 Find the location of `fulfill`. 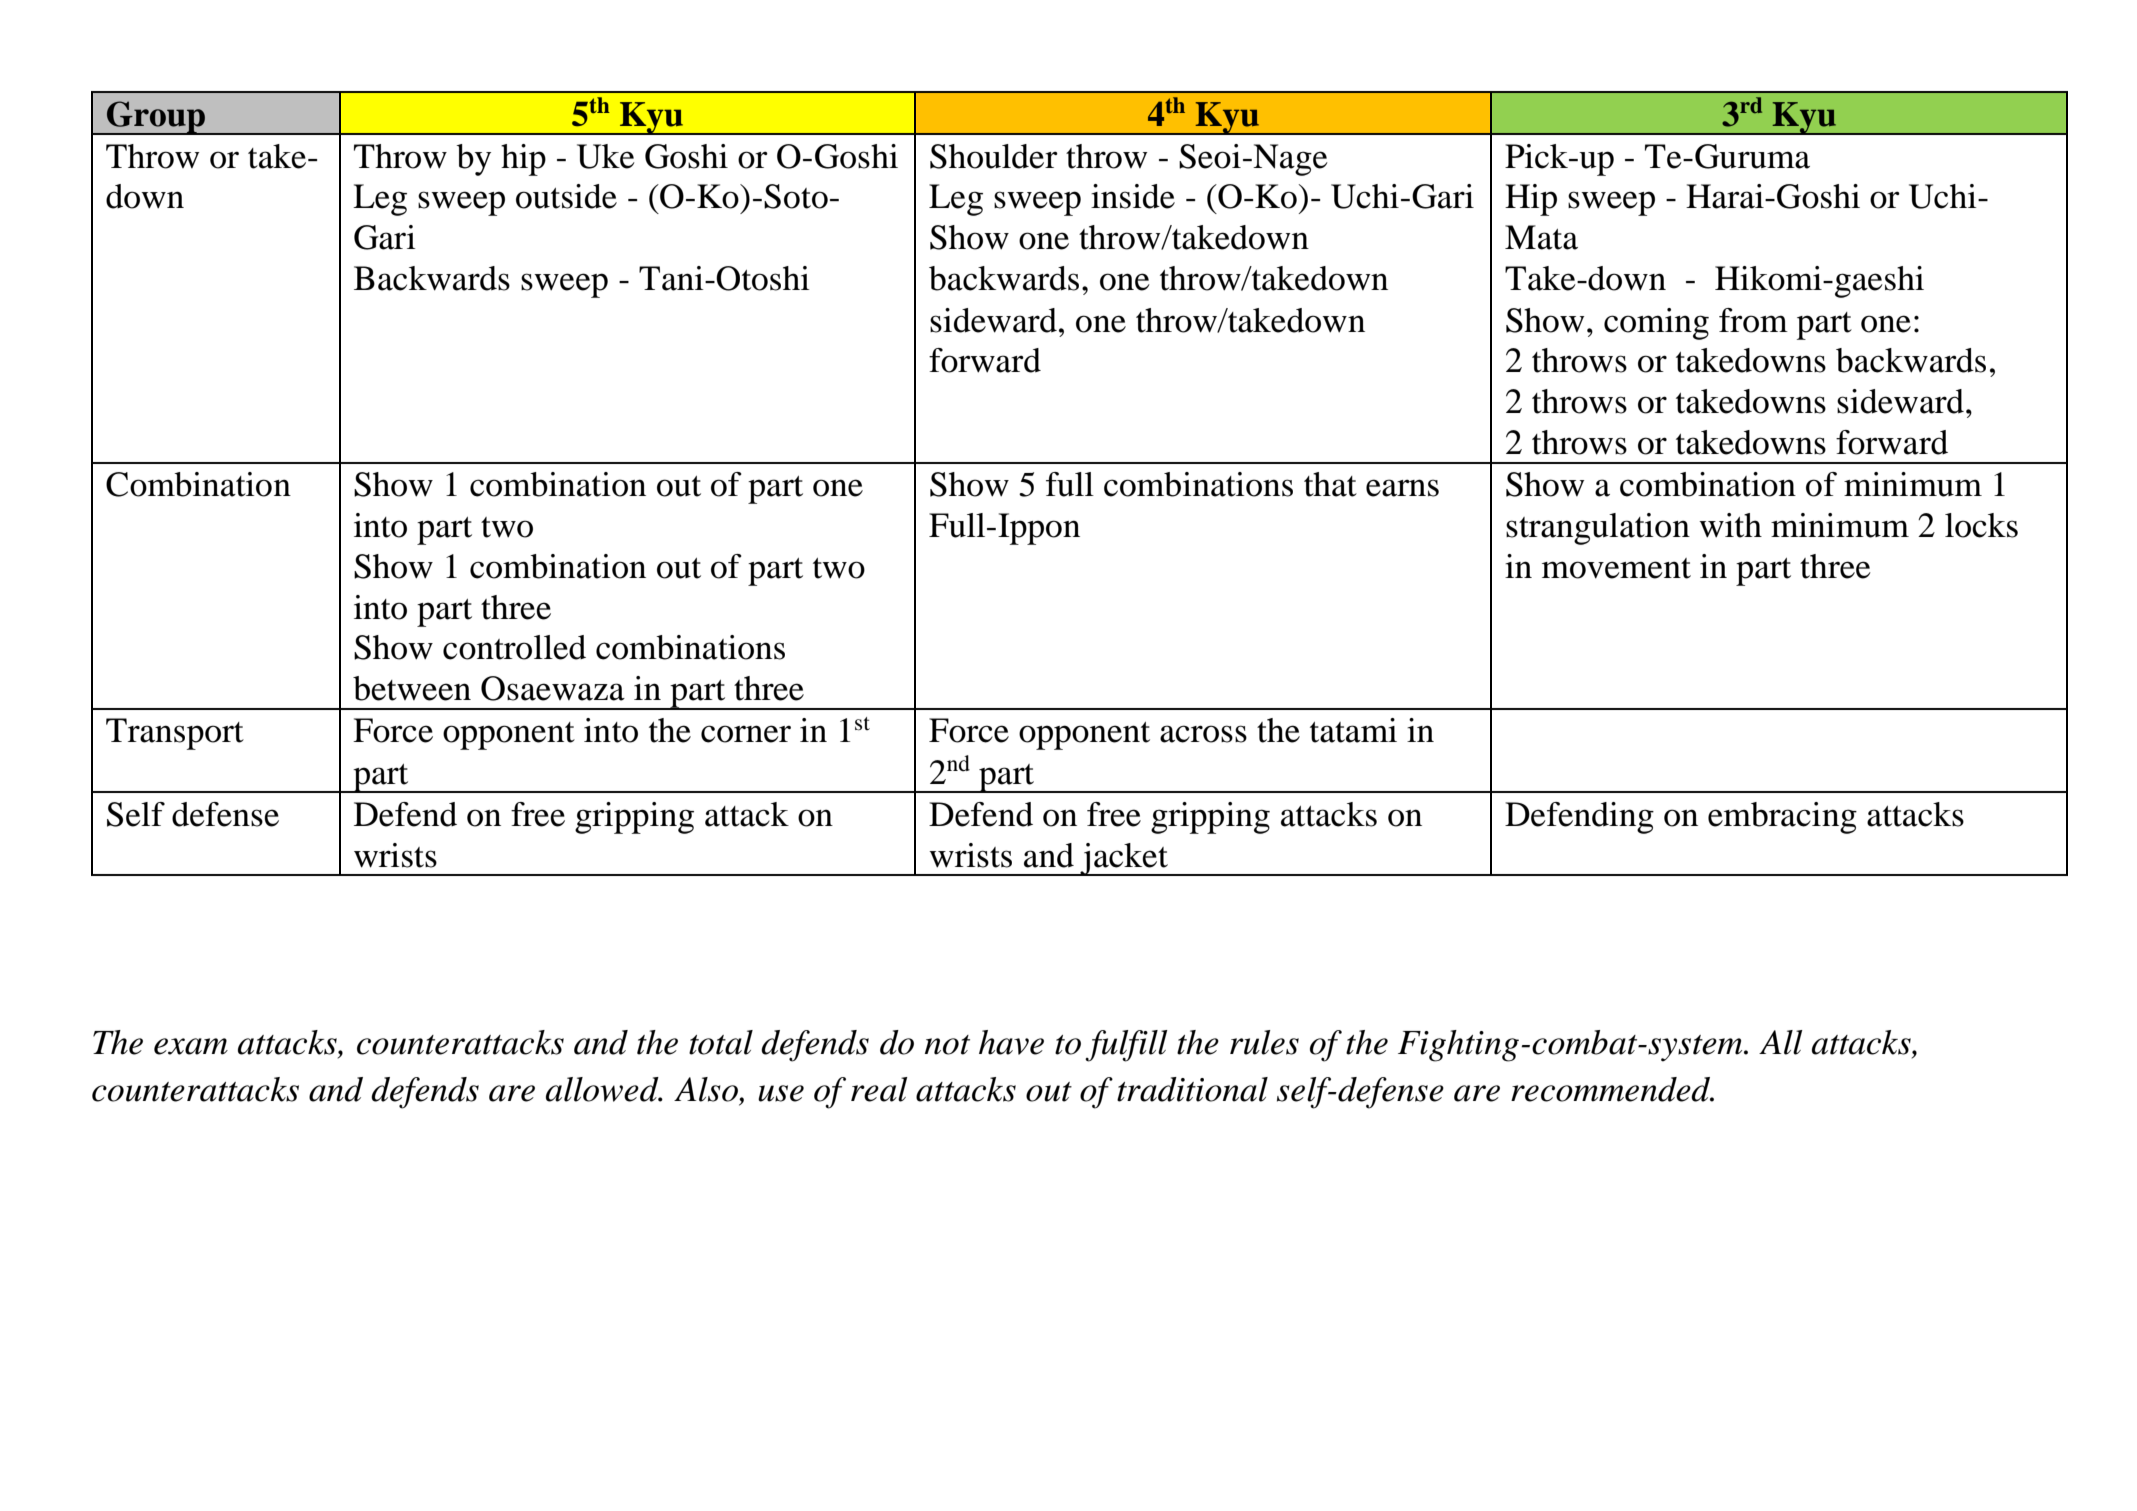

fulfill is located at coordinates (1126, 1046).
